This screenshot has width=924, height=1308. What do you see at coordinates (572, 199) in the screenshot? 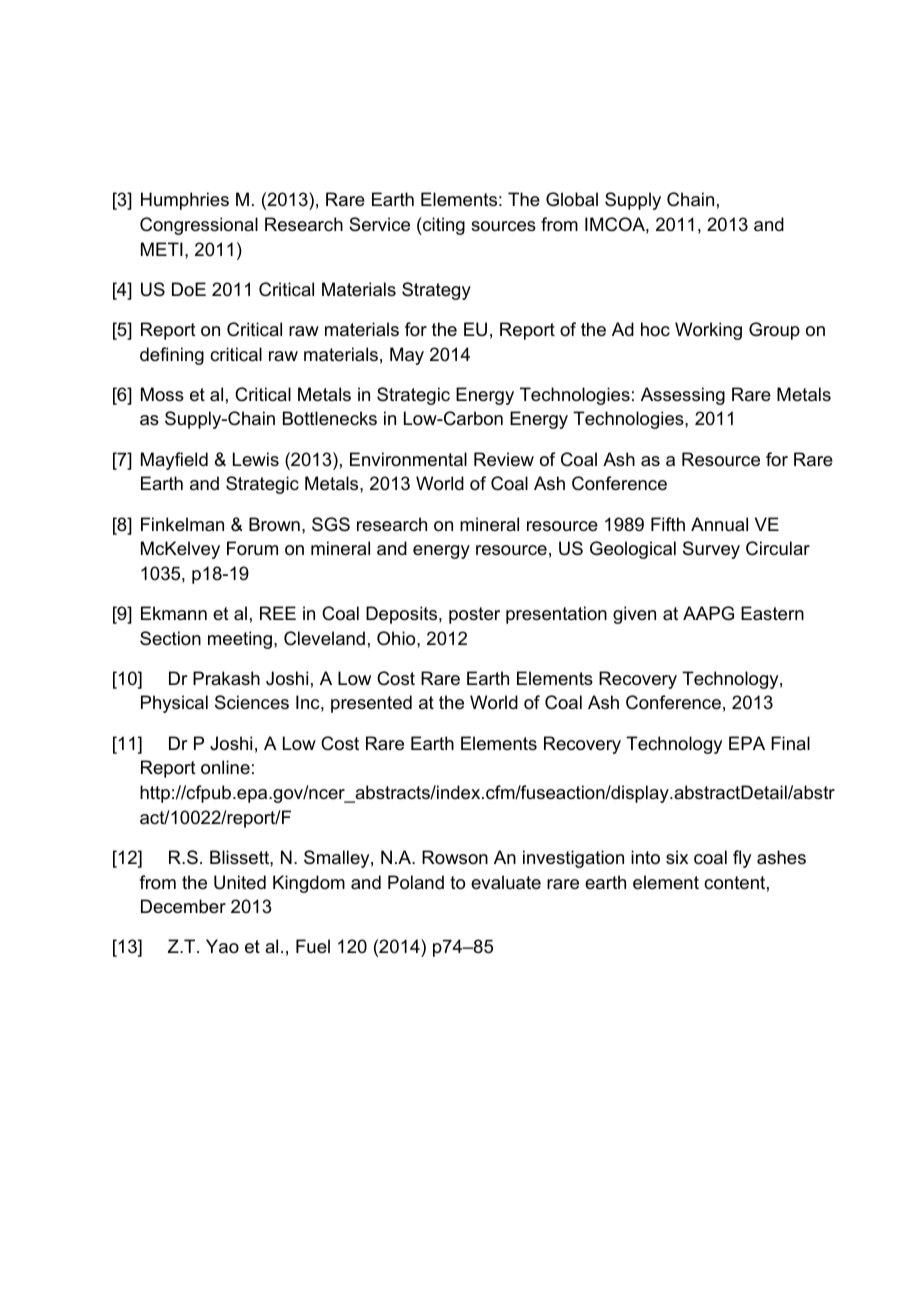
I see `Global` at bounding box center [572, 199].
